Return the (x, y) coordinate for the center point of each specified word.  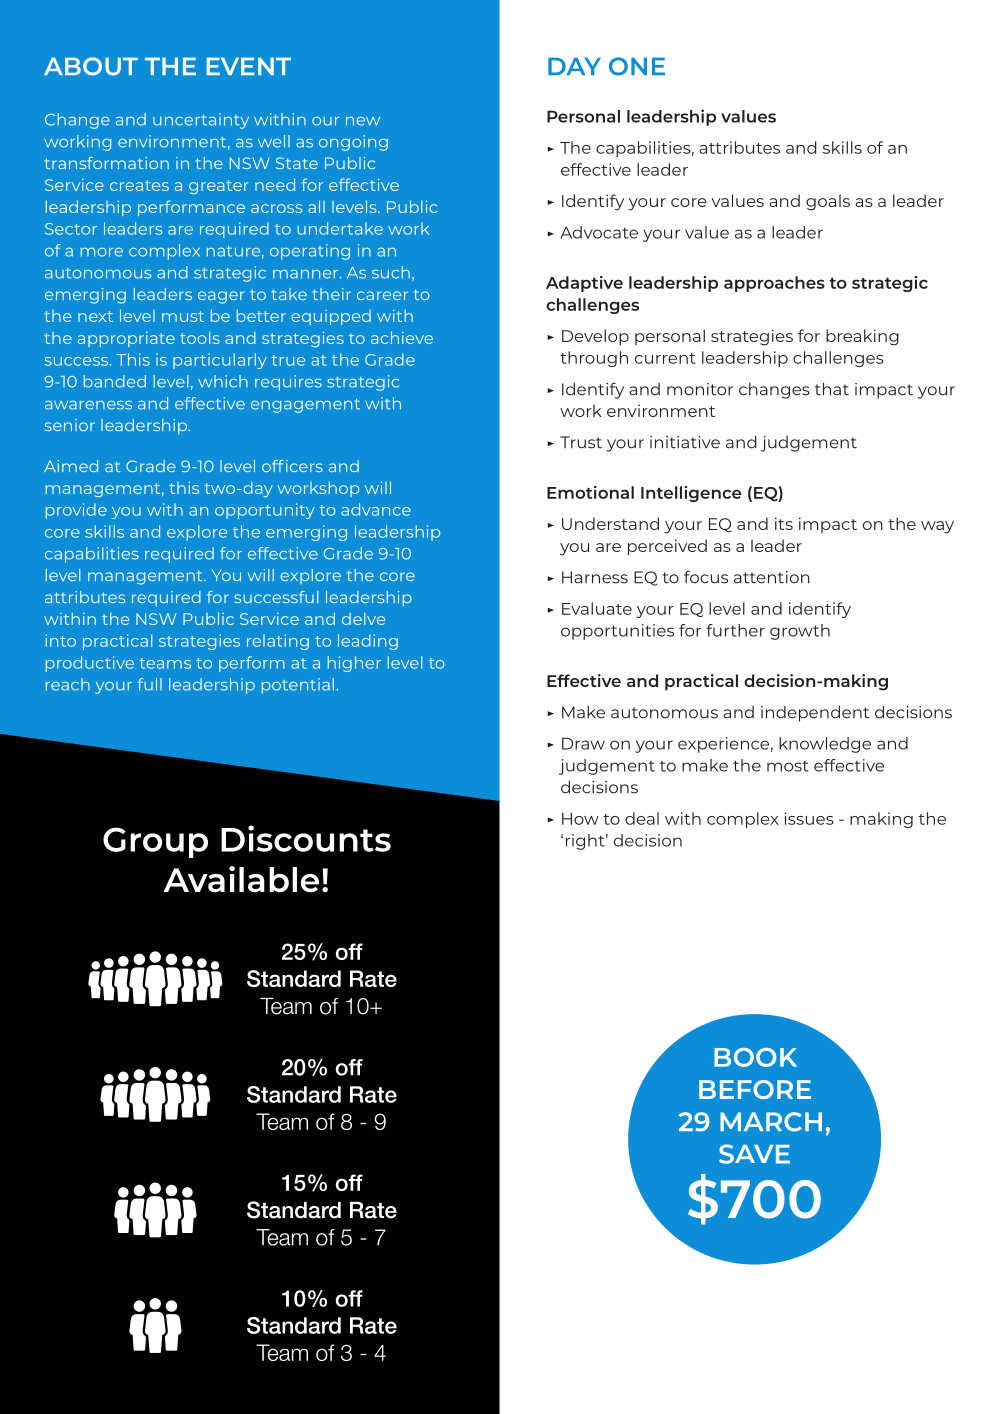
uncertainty (201, 121)
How (580, 819)
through (594, 359)
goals (828, 202)
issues (809, 818)
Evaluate (597, 608)
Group (155, 842)
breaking (862, 337)
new (363, 121)
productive (90, 664)
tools (200, 337)
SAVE (754, 1154)
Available (241, 879)
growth (800, 632)
